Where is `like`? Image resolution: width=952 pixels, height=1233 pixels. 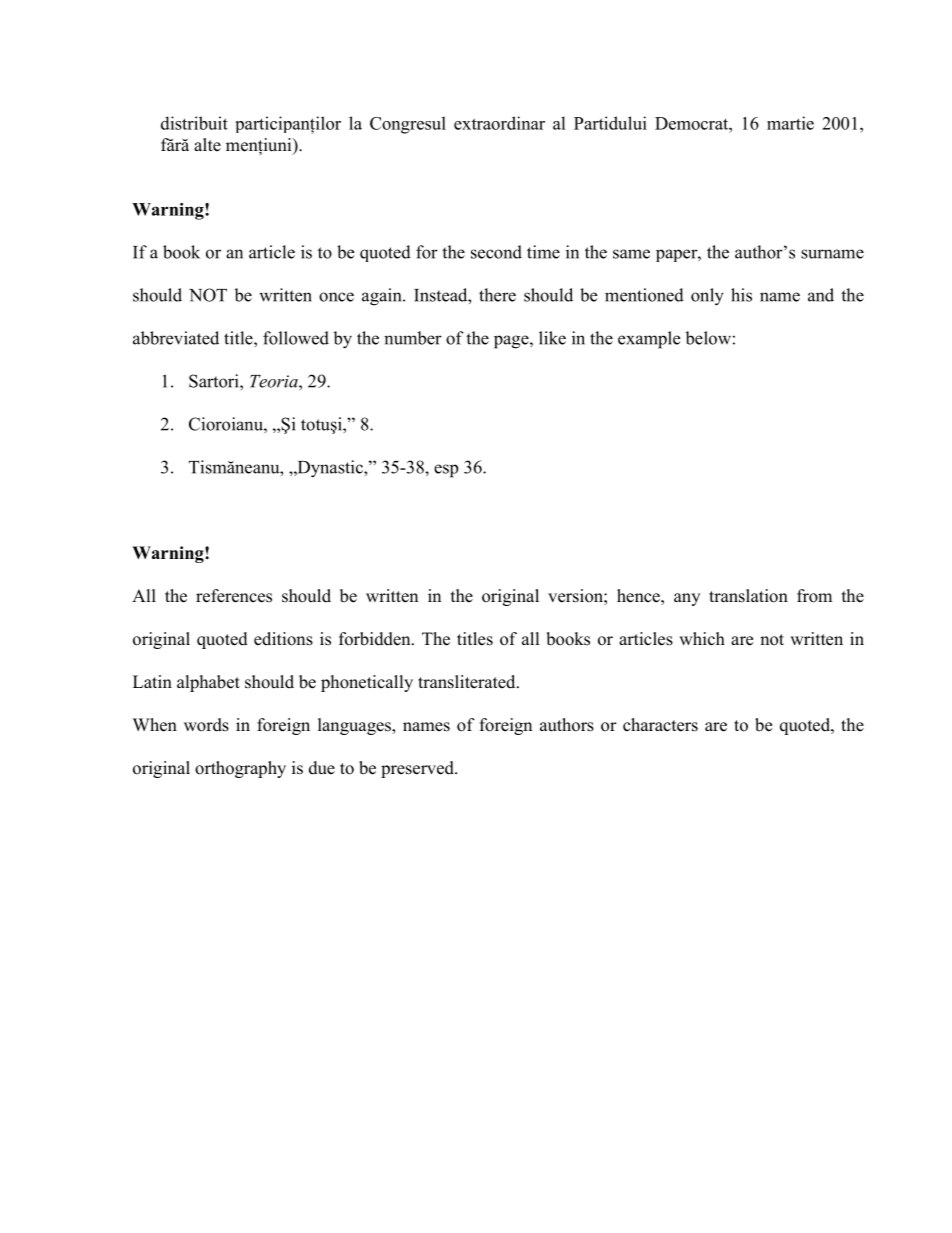
like is located at coordinates (552, 338).
